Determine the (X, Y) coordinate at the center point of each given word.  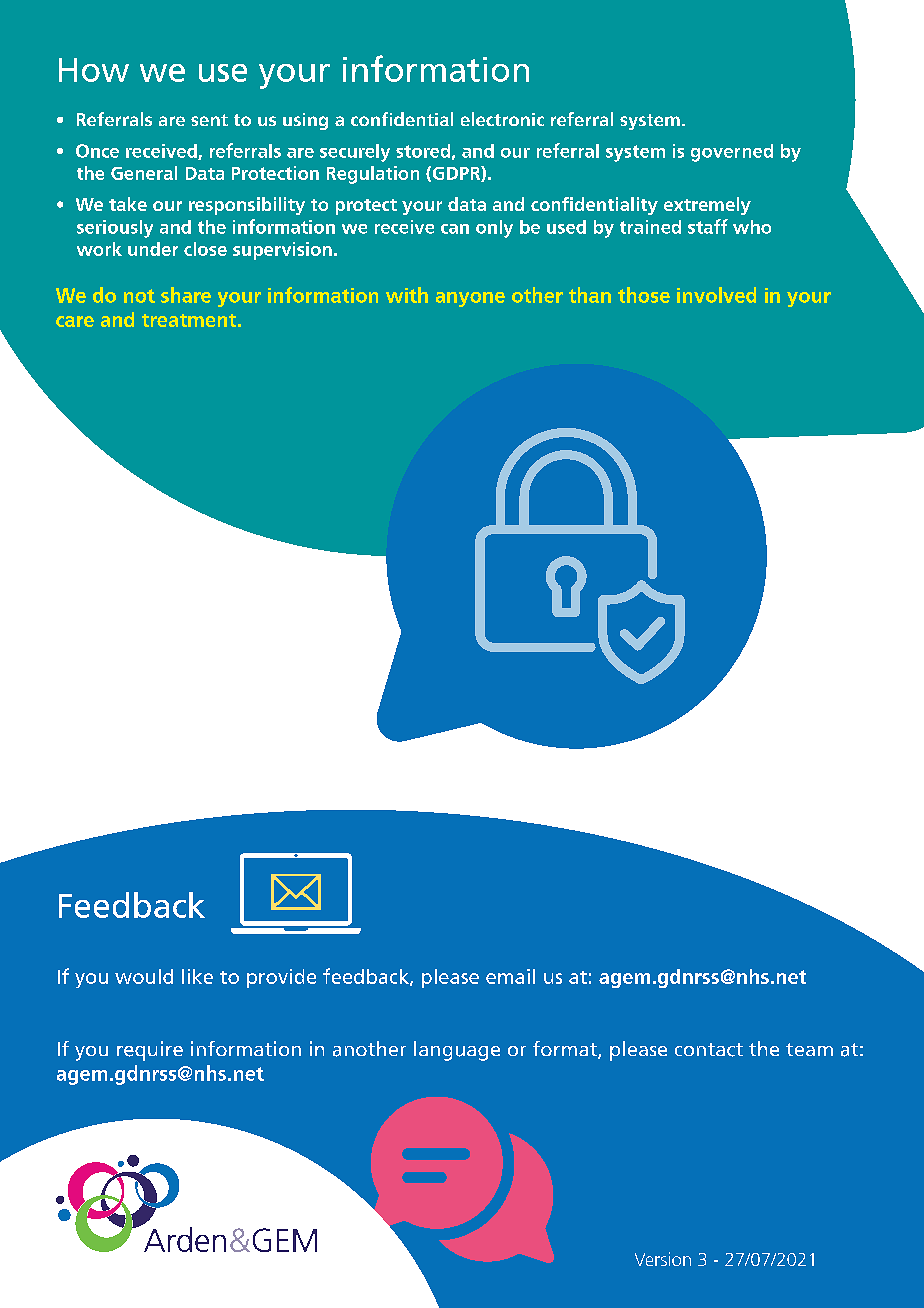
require (150, 1051)
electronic (502, 119)
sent (209, 120)
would (144, 976)
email (510, 976)
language (457, 1051)
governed (732, 153)
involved (716, 295)
